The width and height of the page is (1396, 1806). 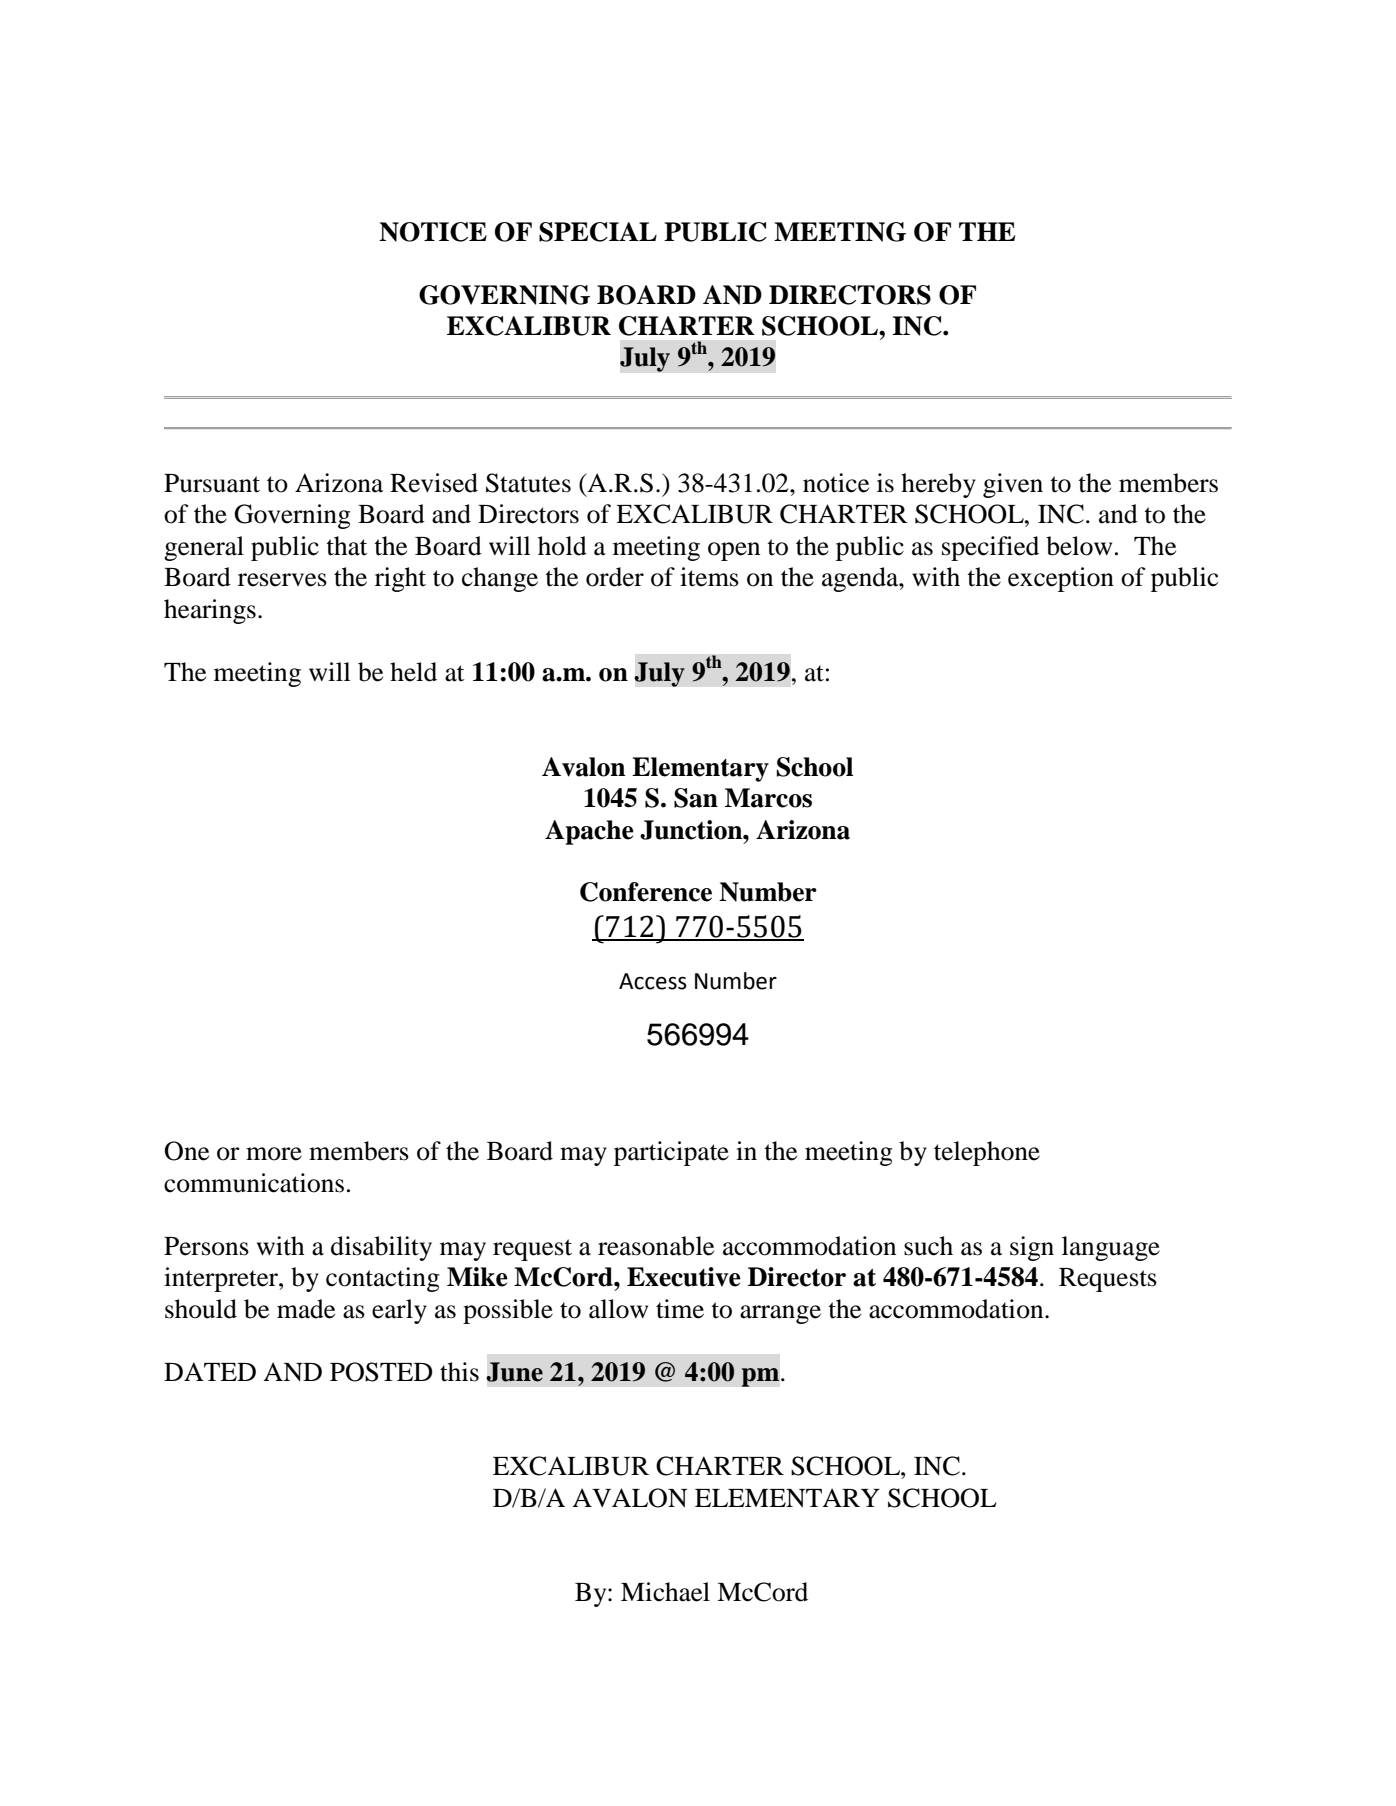 What do you see at coordinates (1013, 485) in the page?
I see `given` at bounding box center [1013, 485].
